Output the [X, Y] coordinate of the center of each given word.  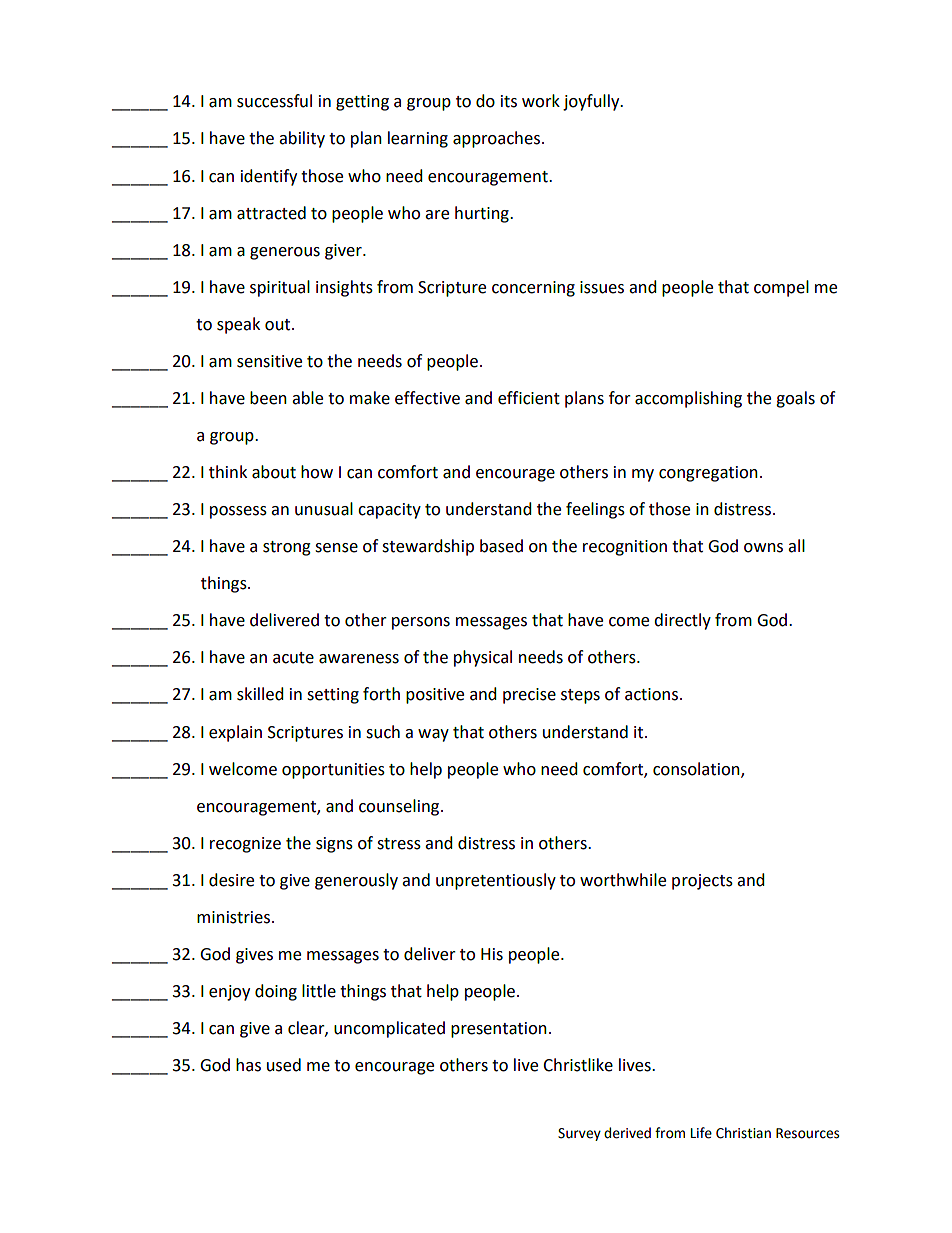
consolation [697, 769]
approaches [496, 139]
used [284, 1065]
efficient [529, 398]
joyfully [592, 102]
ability [302, 139]
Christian [743, 1133]
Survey [579, 1134]
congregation [708, 474]
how [317, 472]
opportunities [333, 771]
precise [529, 696]
